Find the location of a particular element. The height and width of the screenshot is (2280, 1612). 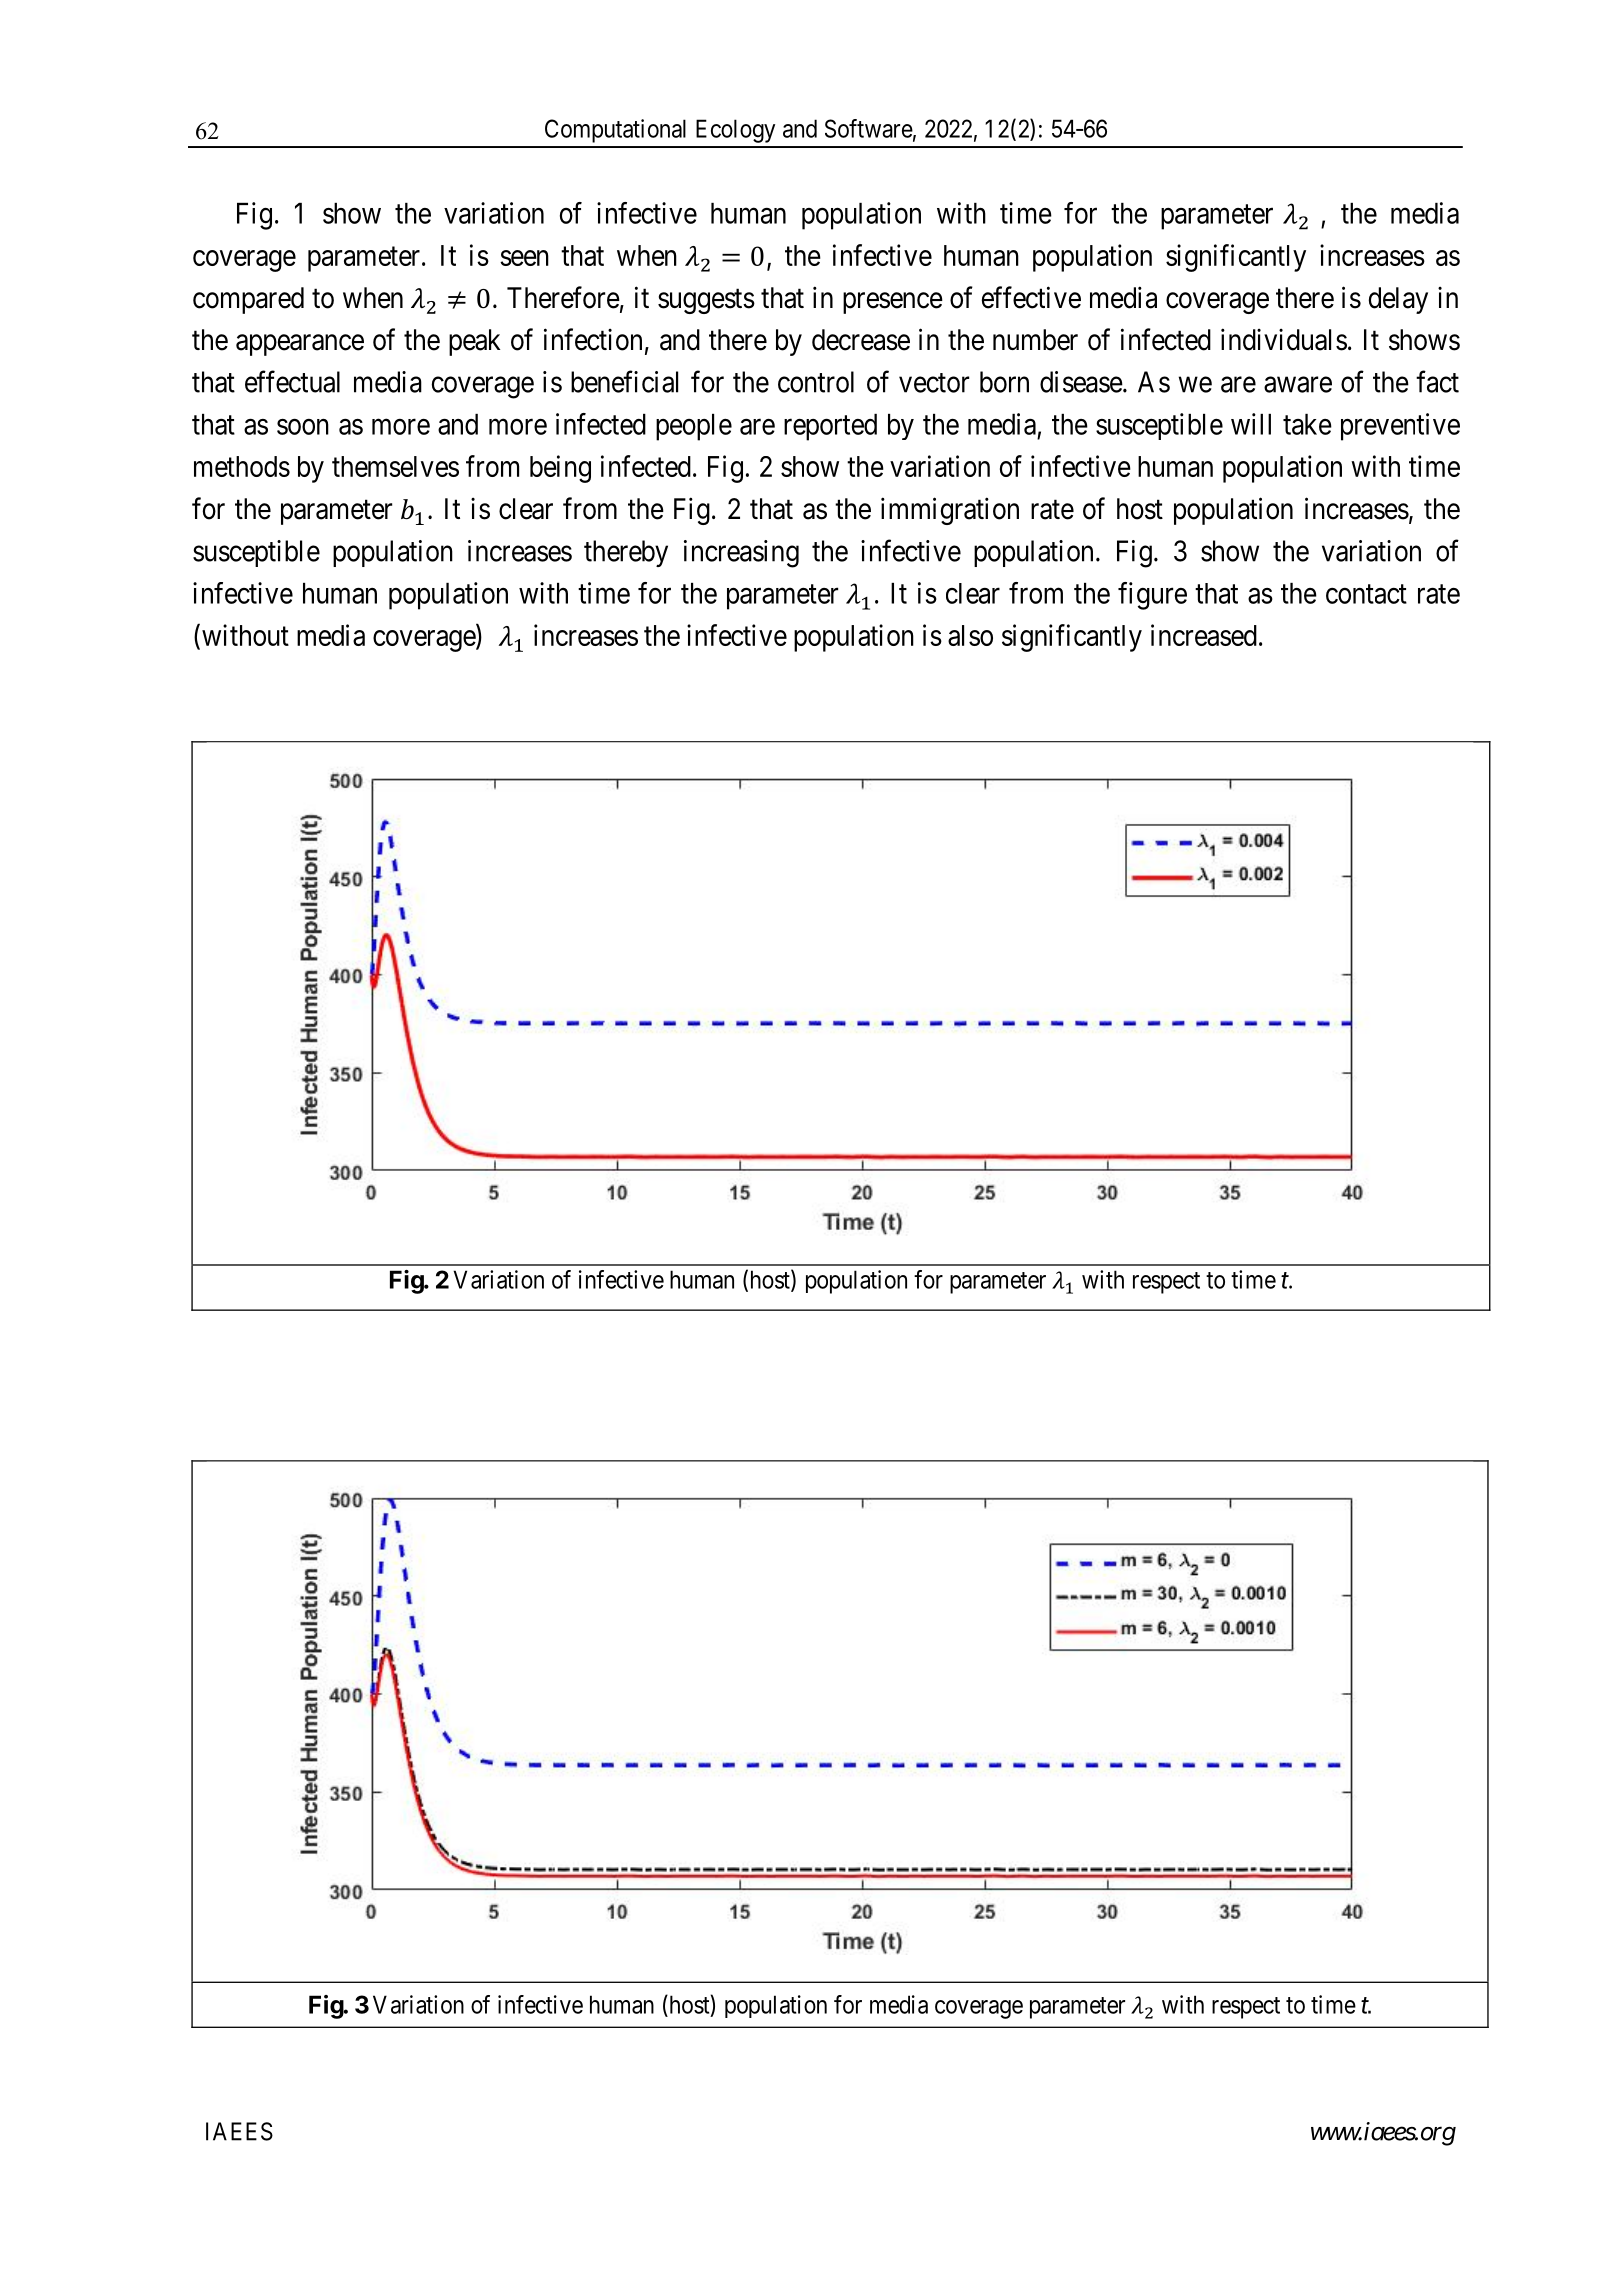

increasing is located at coordinates (741, 554).
